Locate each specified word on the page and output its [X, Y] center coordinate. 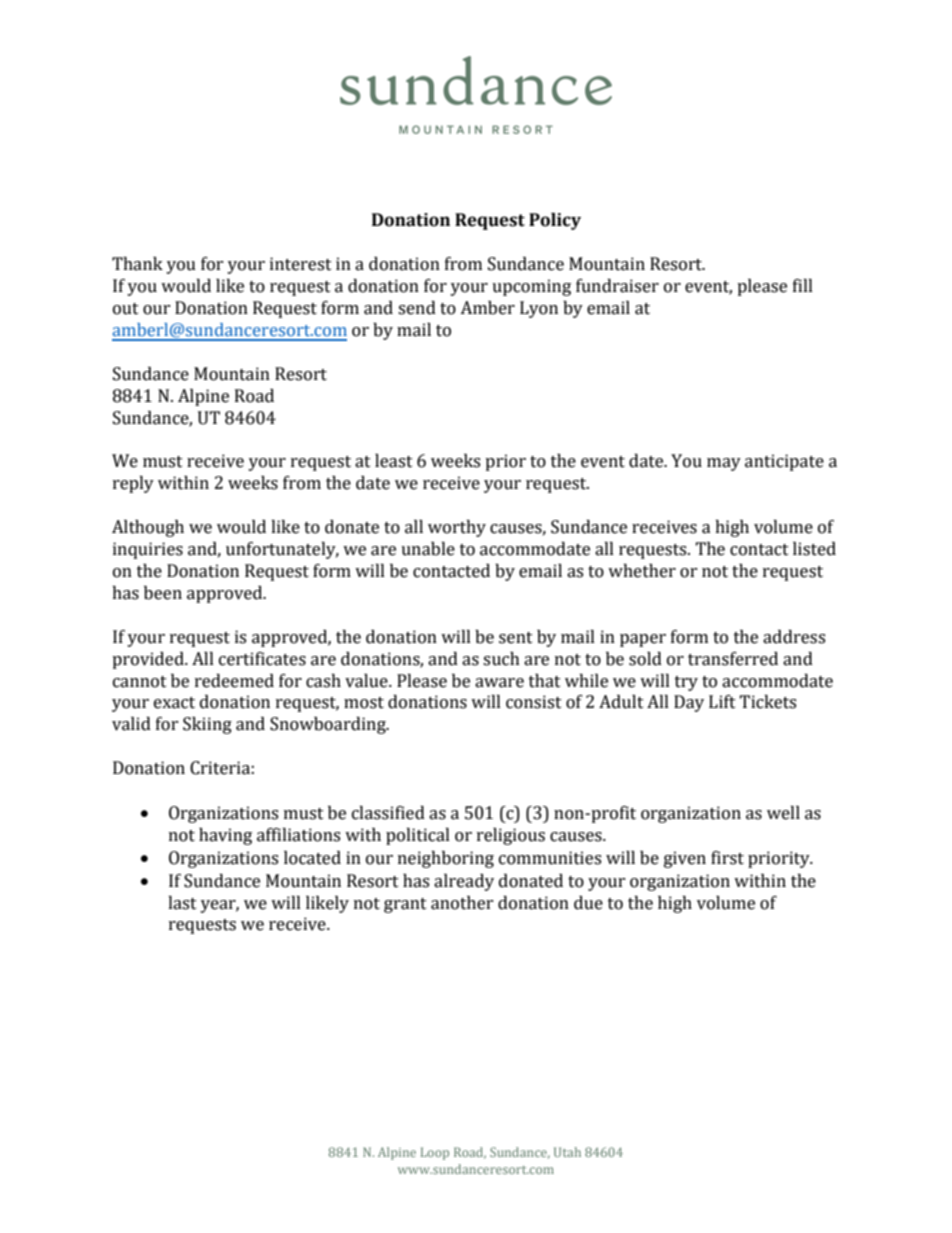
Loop [435, 1153]
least [394, 461]
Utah [567, 1152]
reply [133, 484]
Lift [722, 702]
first [727, 858]
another [462, 903]
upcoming [531, 287]
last [182, 903]
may [724, 464]
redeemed [234, 681]
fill [803, 285]
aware [499, 683]
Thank [137, 264]
